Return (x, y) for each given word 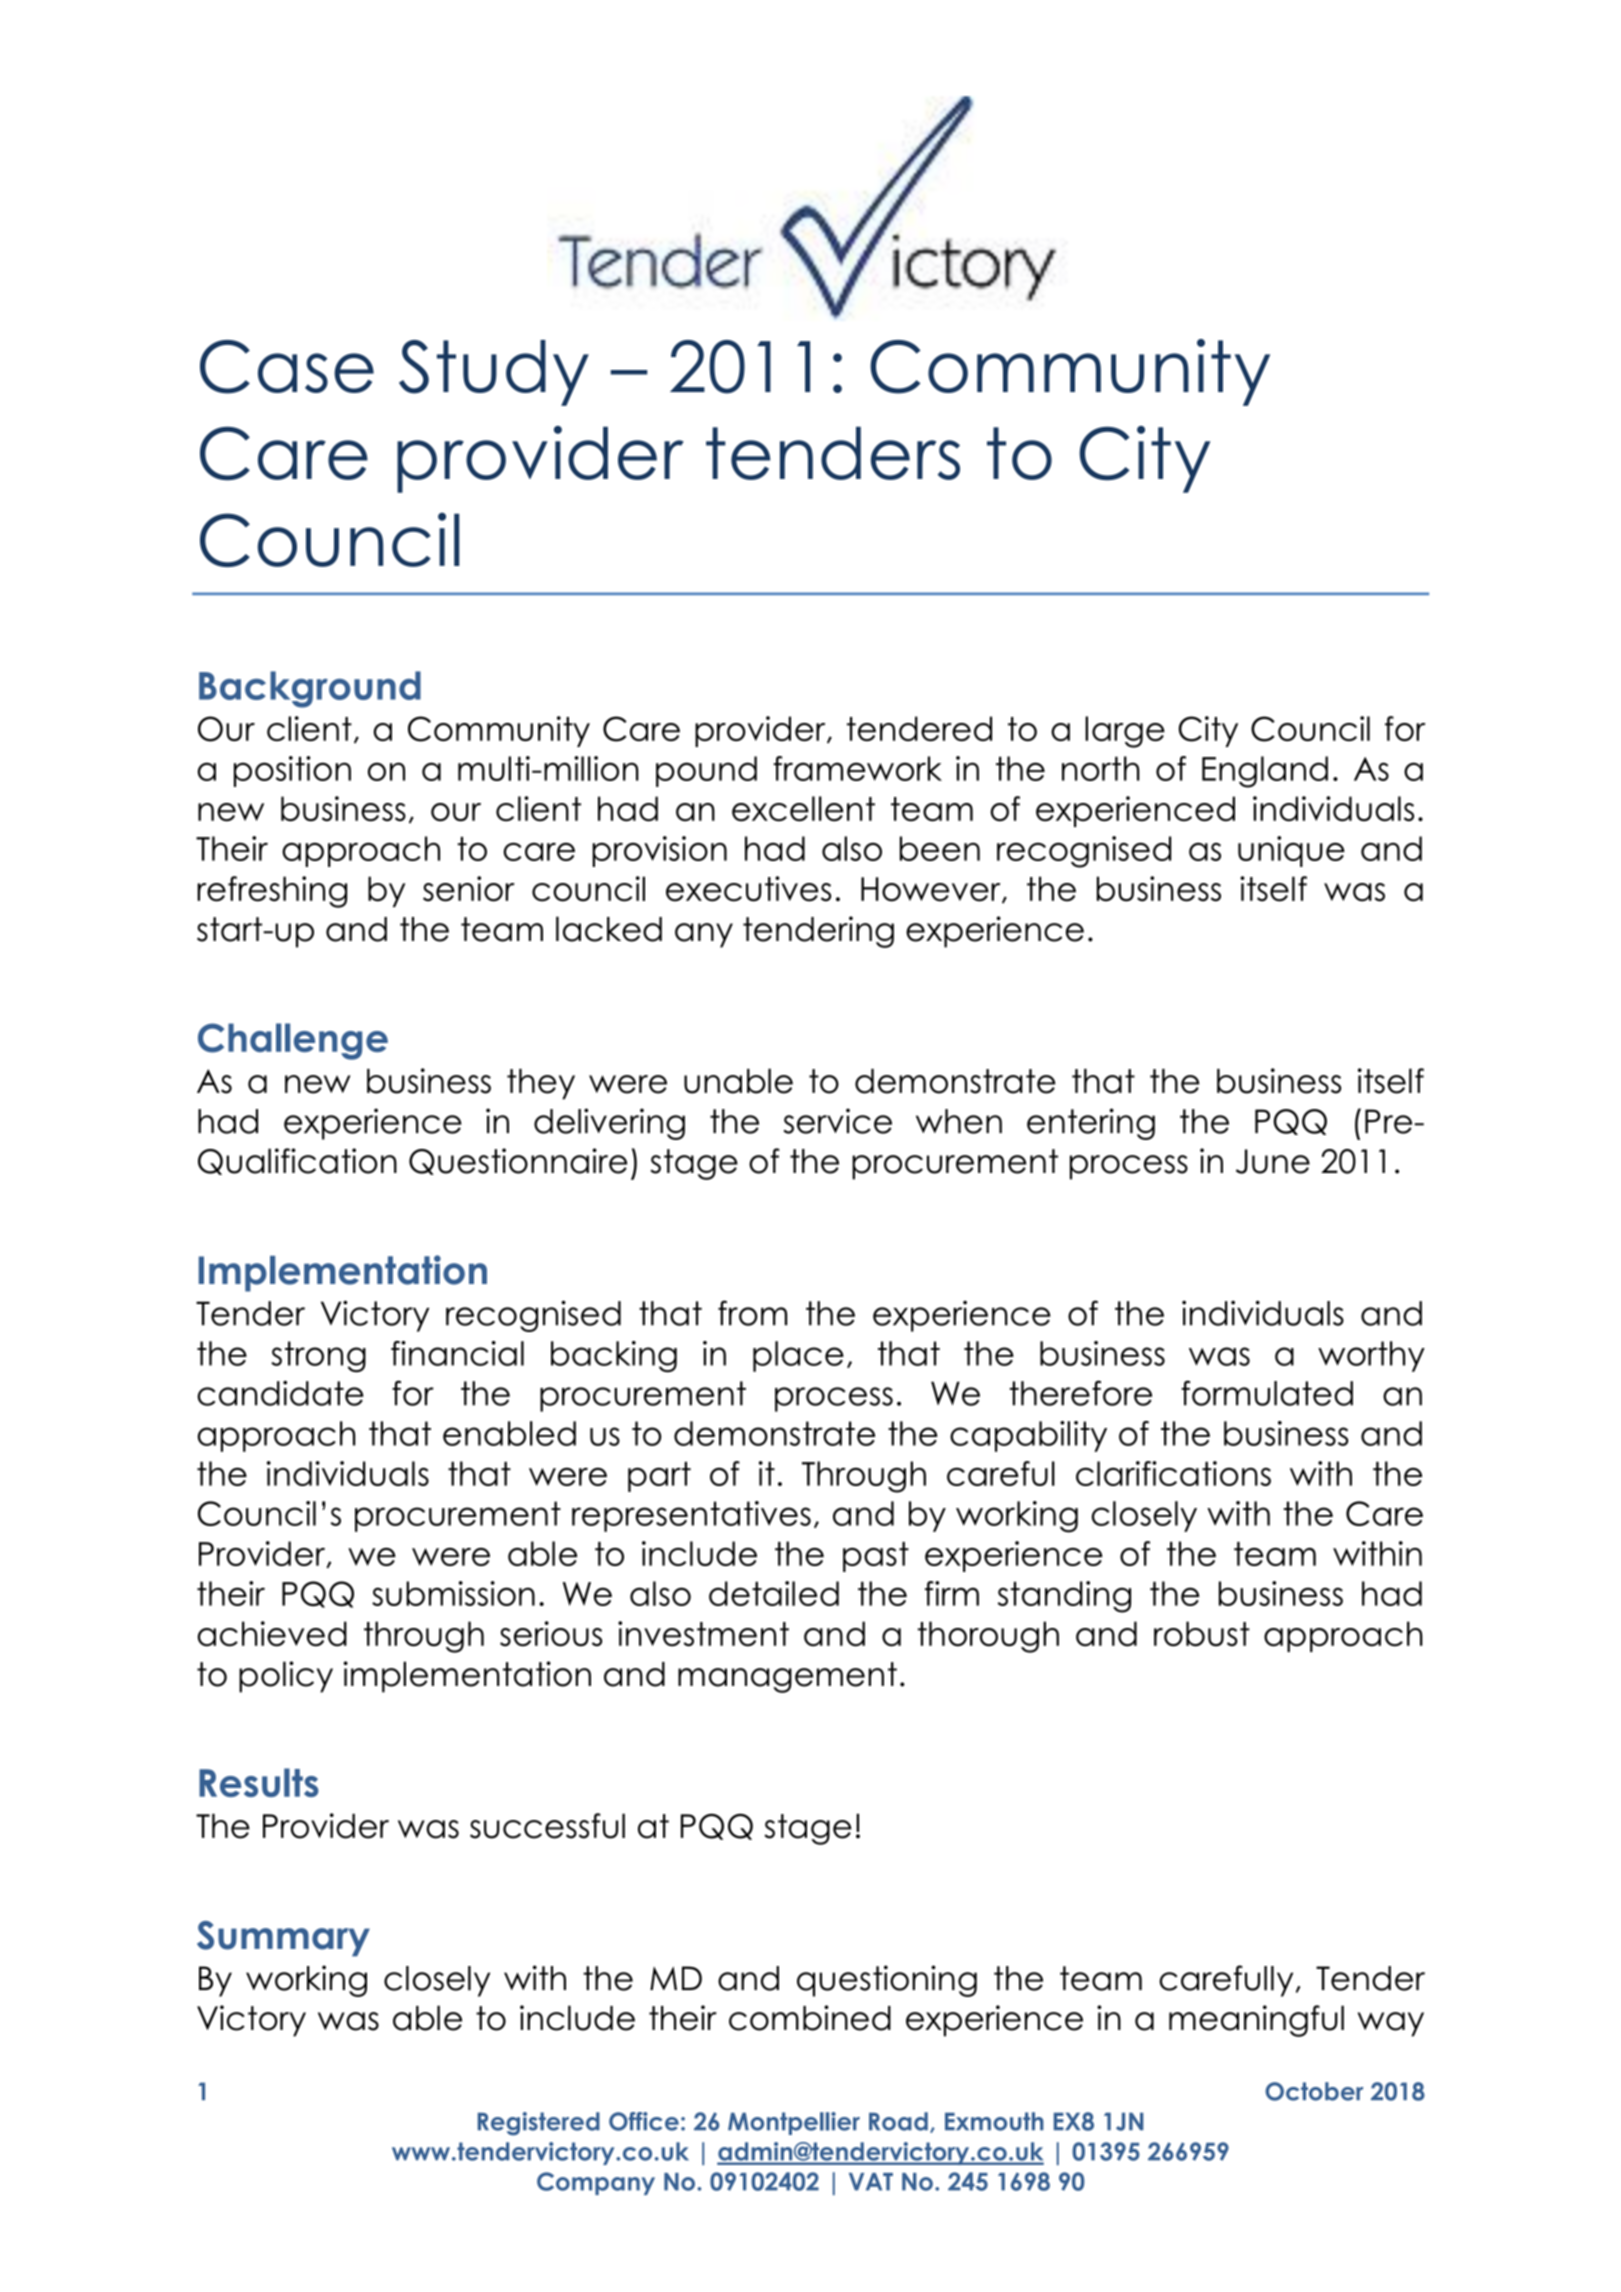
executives (748, 889)
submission (453, 1593)
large (1125, 732)
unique (1291, 851)
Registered (539, 2124)
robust (1202, 1634)
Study (494, 373)
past (876, 1557)
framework (857, 768)
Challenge (293, 1041)
